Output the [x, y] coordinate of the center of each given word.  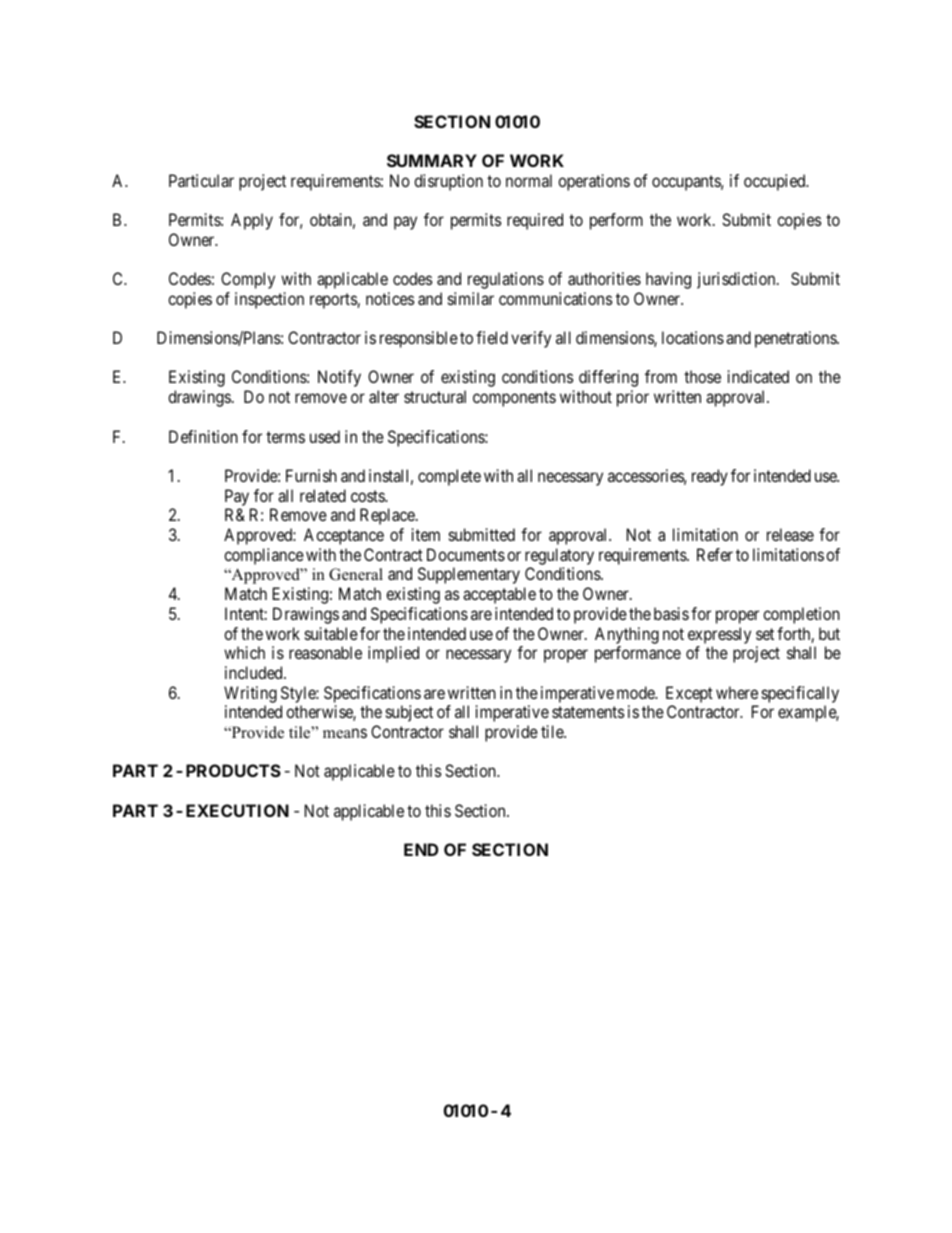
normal [529, 180]
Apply [252, 221]
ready [710, 477]
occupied [776, 182]
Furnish [311, 475]
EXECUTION [237, 810]
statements [588, 712]
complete [449, 477]
